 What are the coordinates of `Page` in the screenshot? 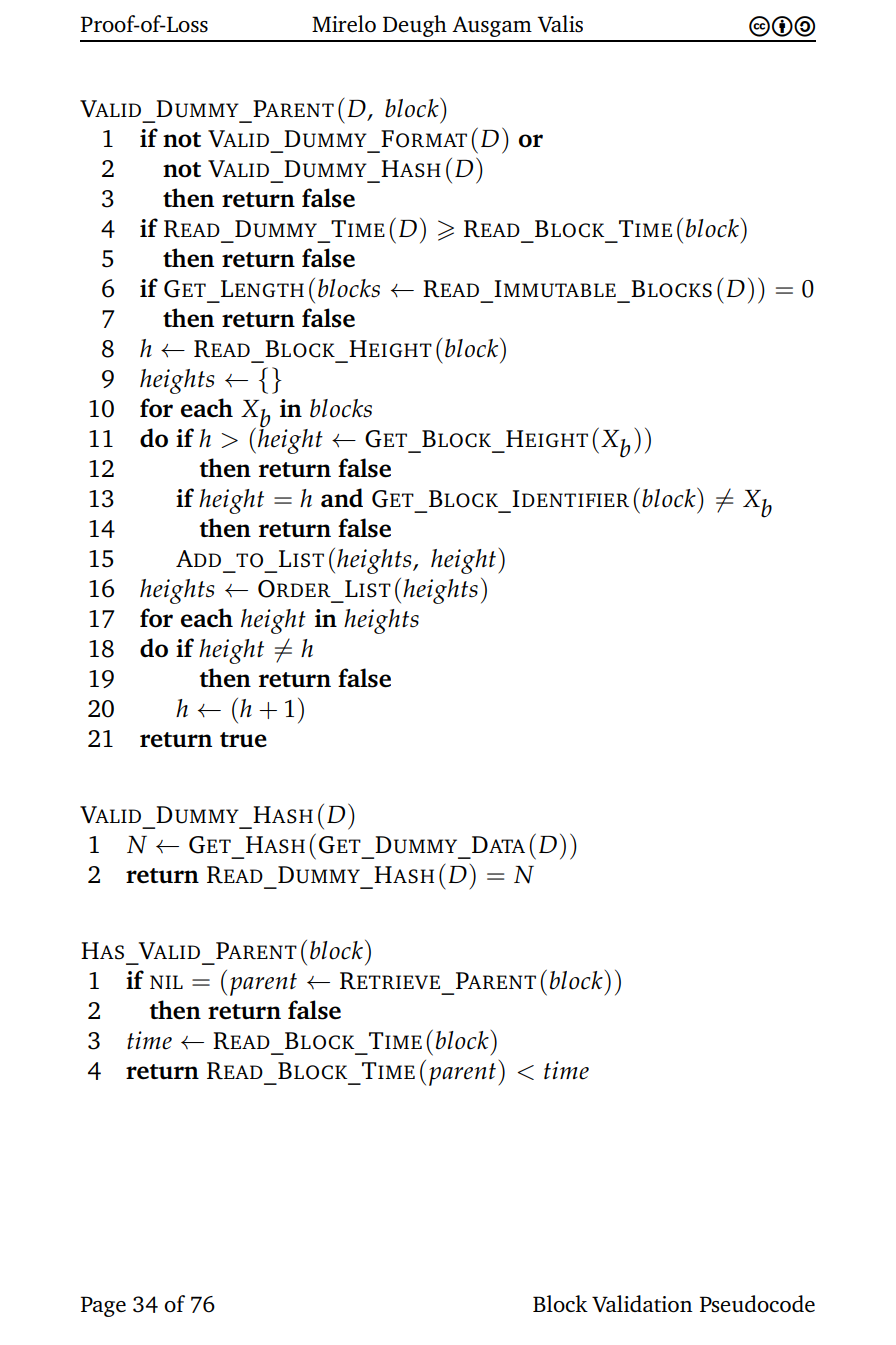 It's located at (103, 1306).
